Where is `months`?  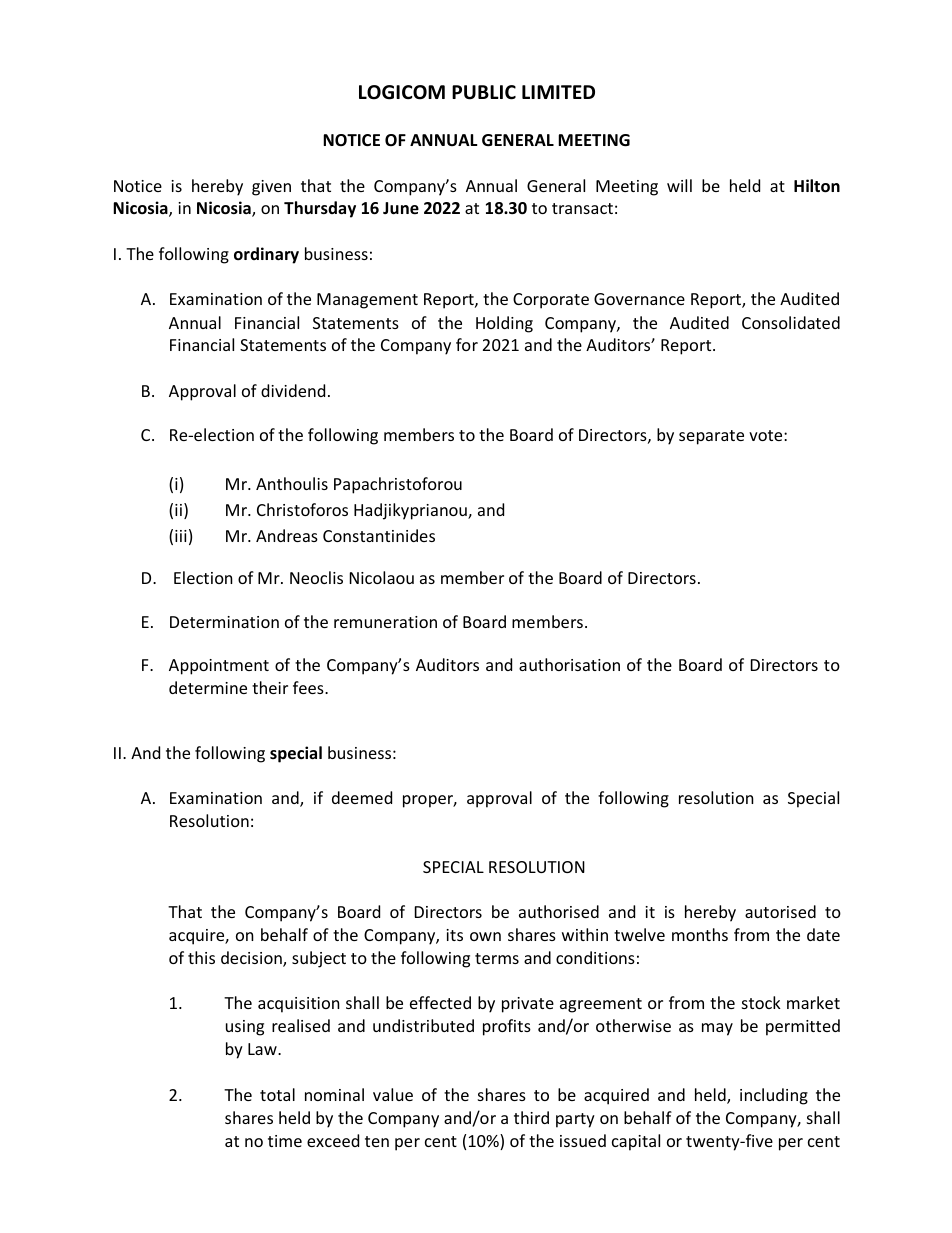 months is located at coordinates (700, 934).
